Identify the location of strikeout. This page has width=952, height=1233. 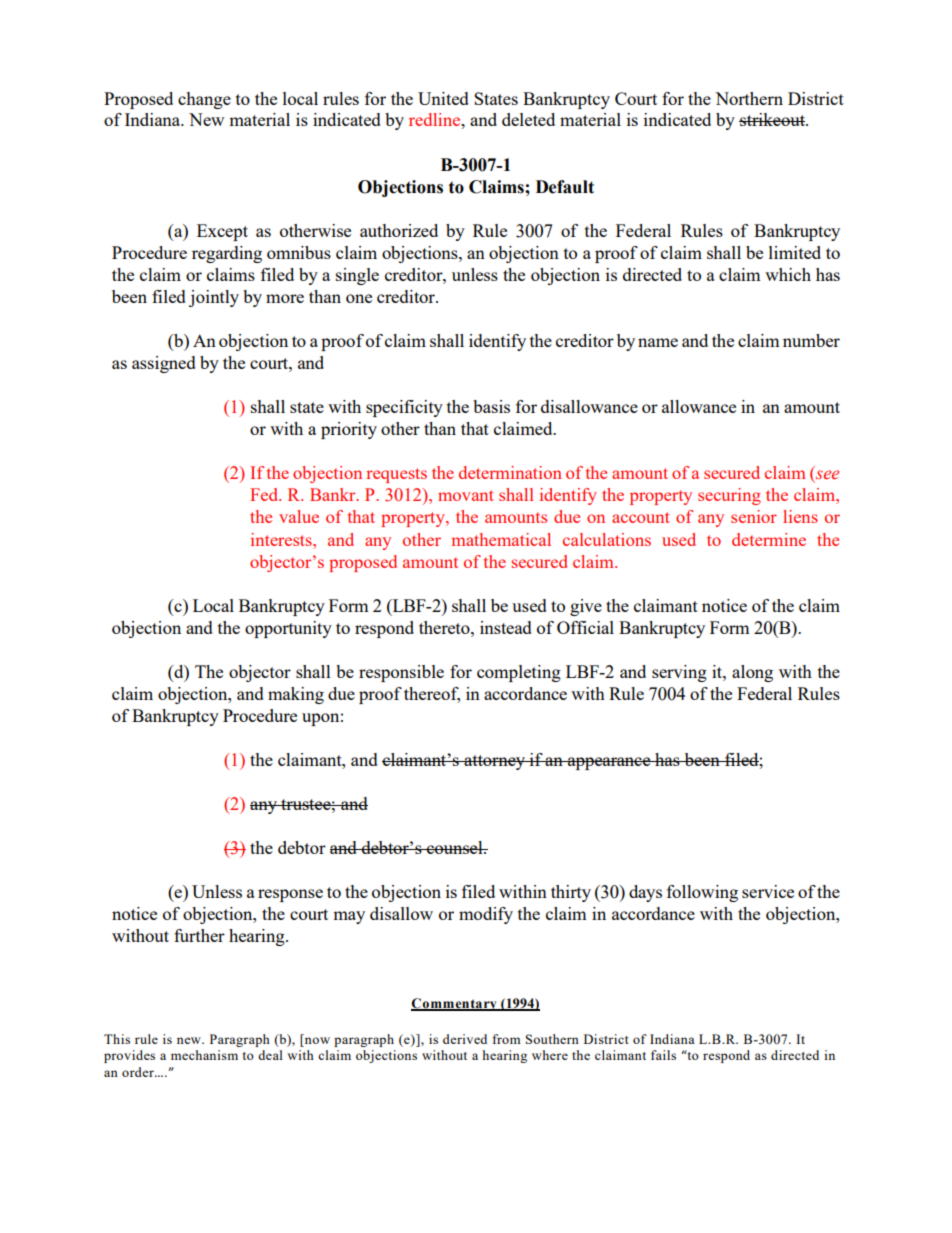
(773, 119).
